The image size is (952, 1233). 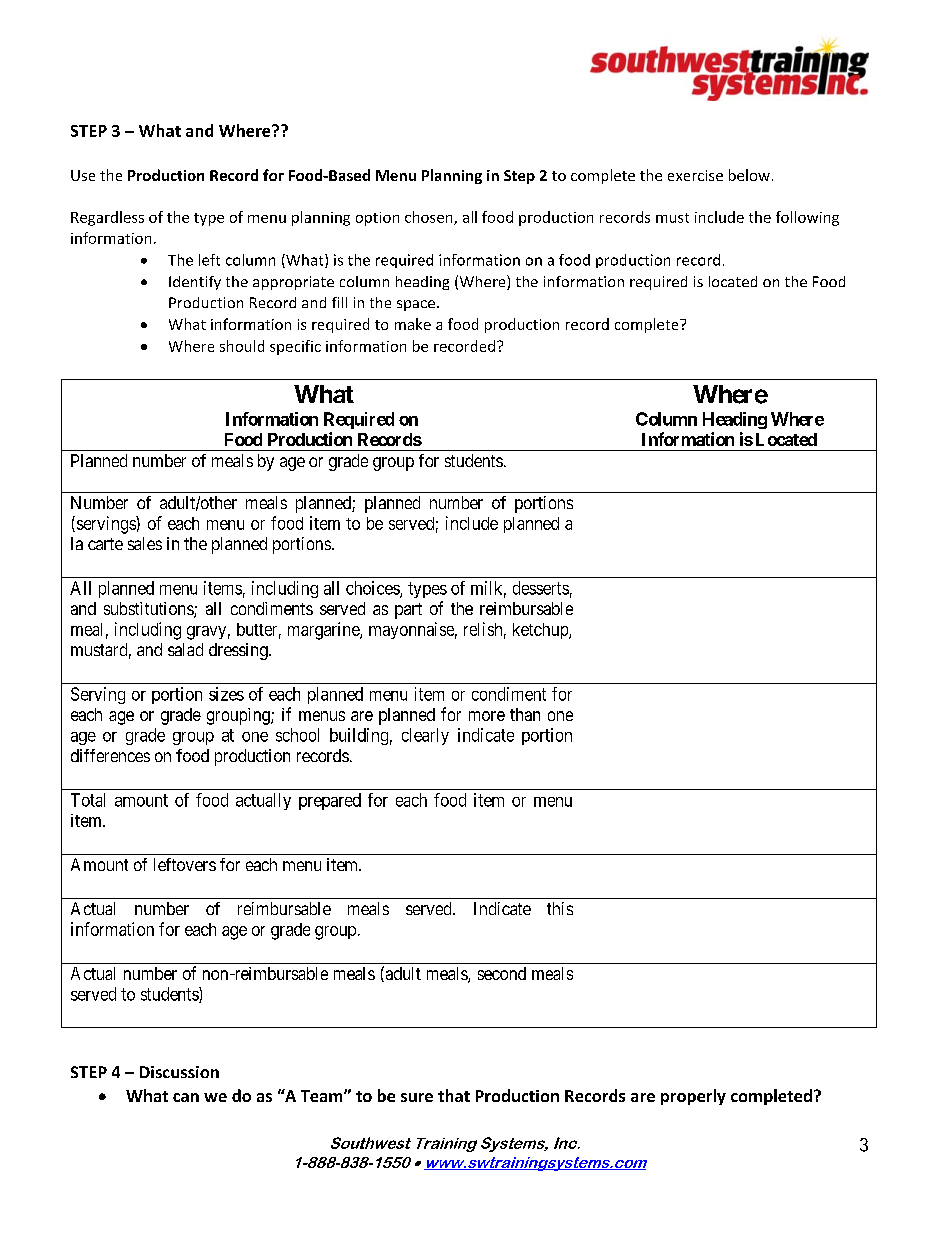 What do you see at coordinates (179, 1072) in the page?
I see `Discussion` at bounding box center [179, 1072].
